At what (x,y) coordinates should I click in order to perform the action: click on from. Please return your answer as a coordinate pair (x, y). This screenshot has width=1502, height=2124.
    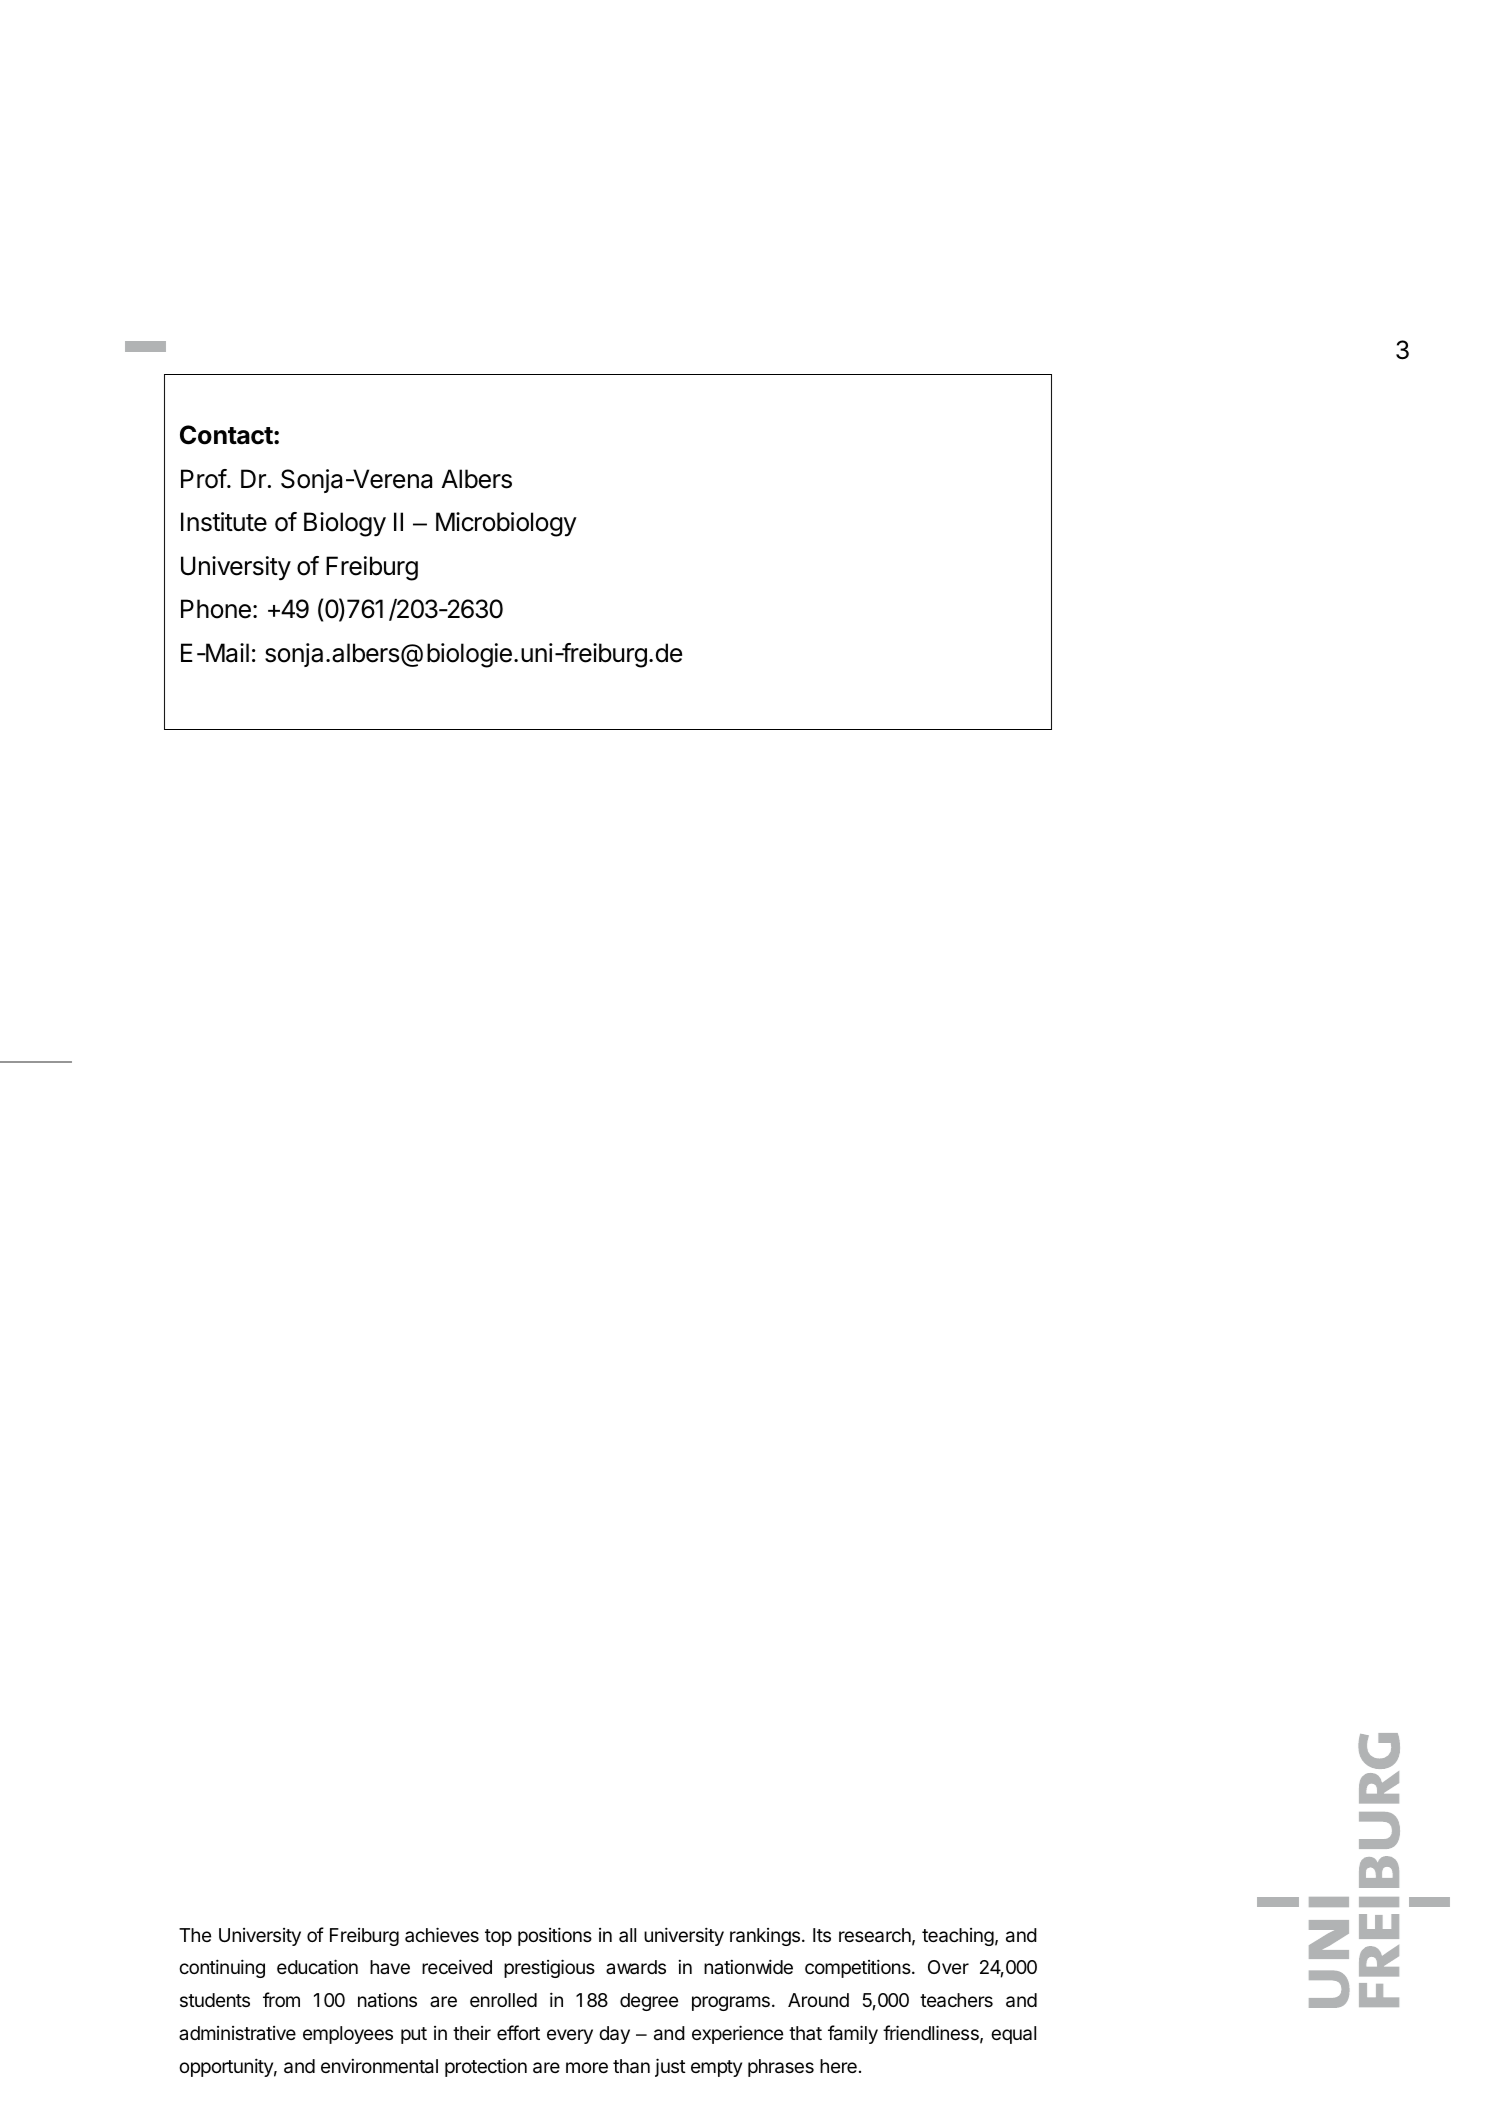
    Looking at the image, I should click on (281, 1999).
